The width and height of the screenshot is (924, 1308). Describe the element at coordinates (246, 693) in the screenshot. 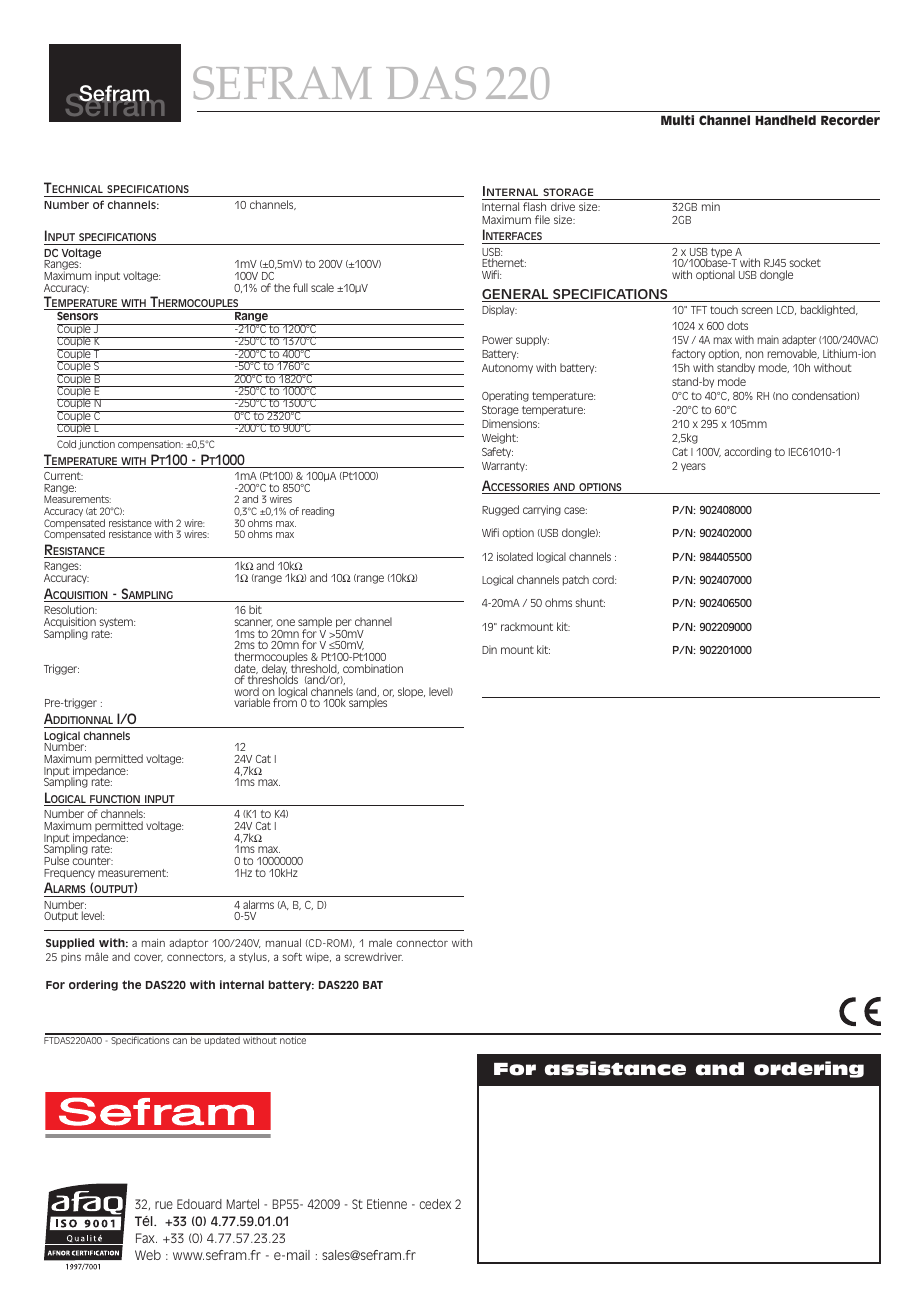

I see `word` at that location.
